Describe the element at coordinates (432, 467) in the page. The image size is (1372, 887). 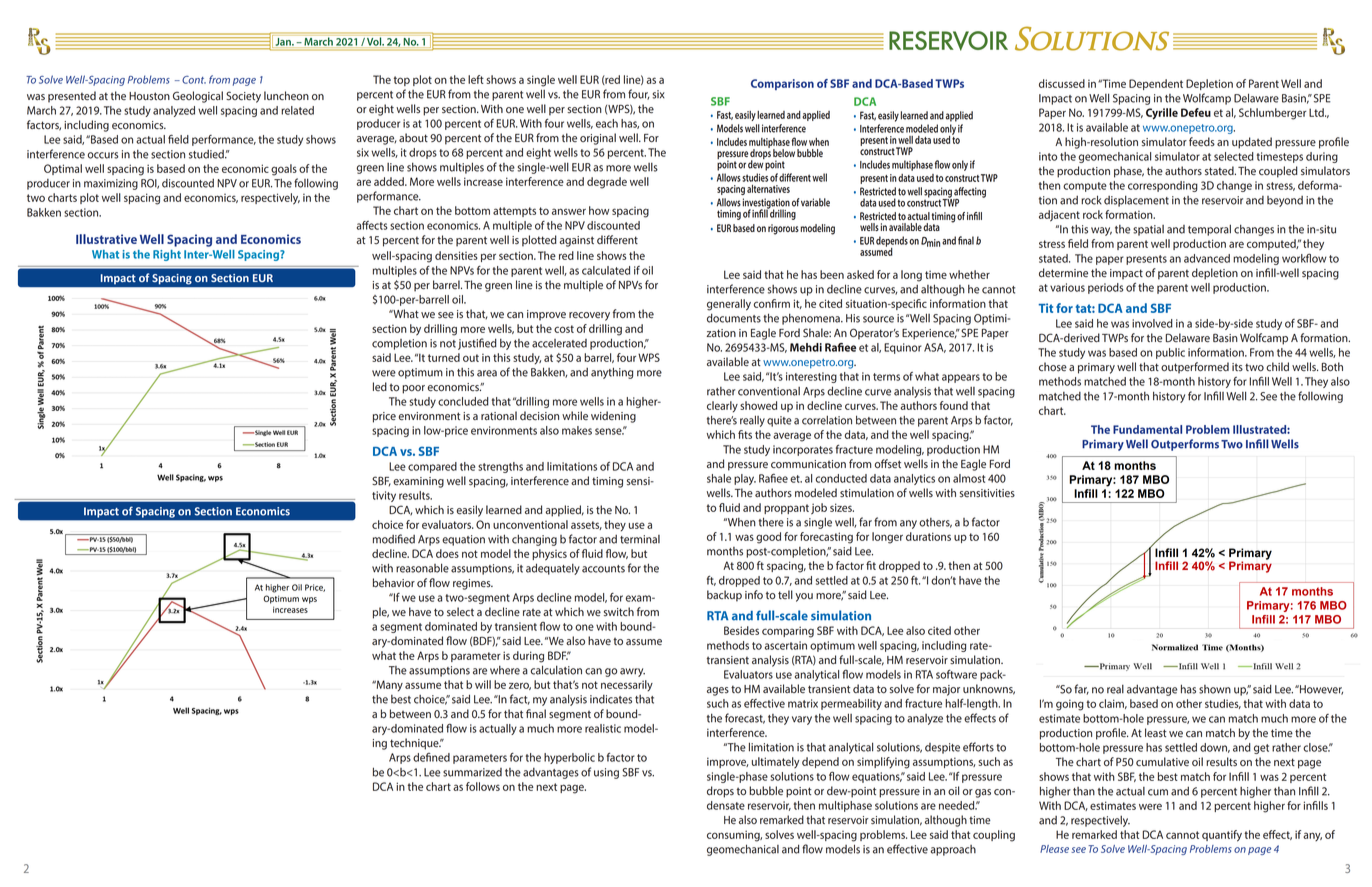
I see `compared` at that location.
